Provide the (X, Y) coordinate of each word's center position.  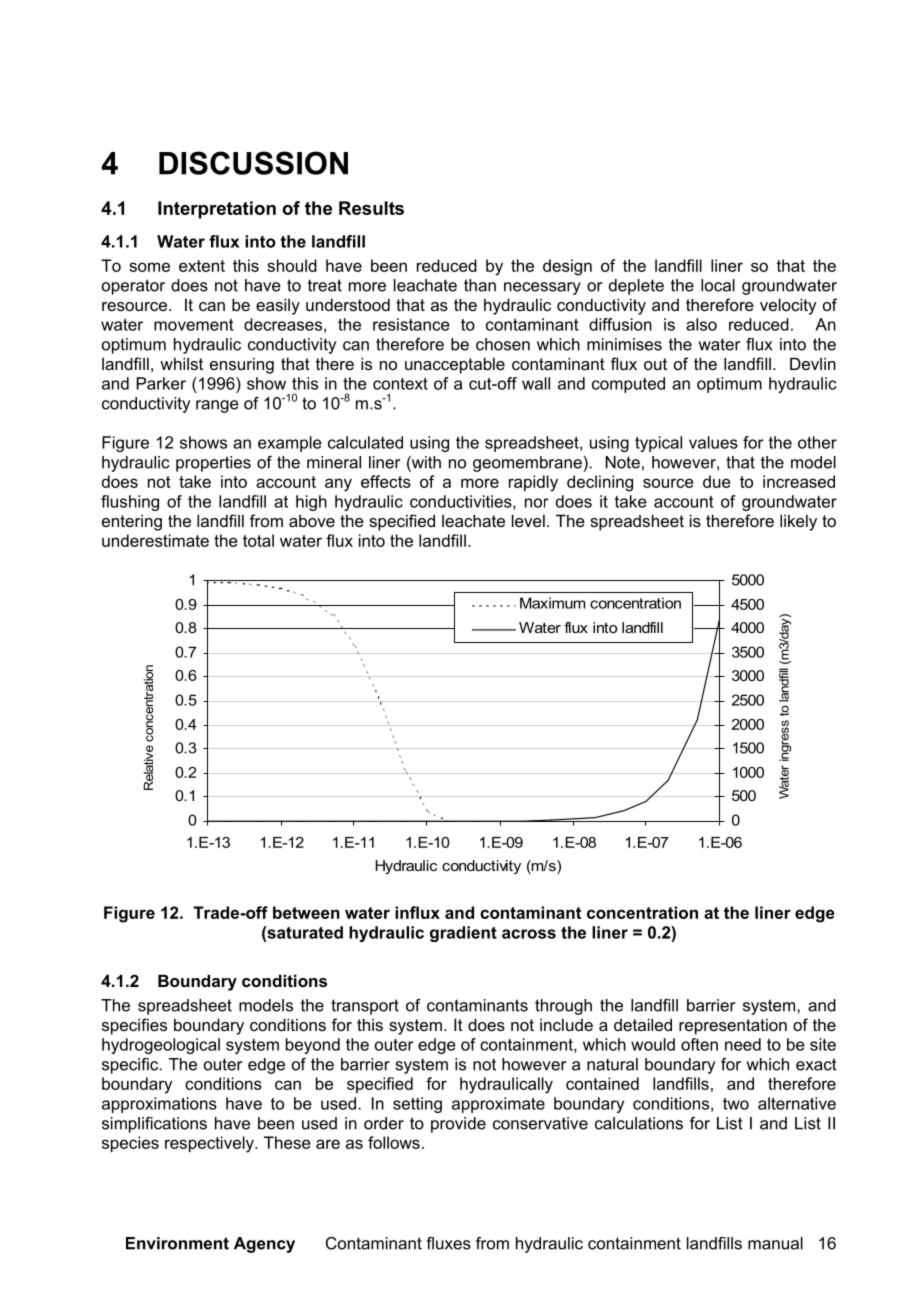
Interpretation (217, 210)
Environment (177, 1243)
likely (798, 522)
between (306, 912)
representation (733, 1026)
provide (458, 1125)
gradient (463, 934)
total (258, 540)
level (528, 520)
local (718, 285)
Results (371, 208)
